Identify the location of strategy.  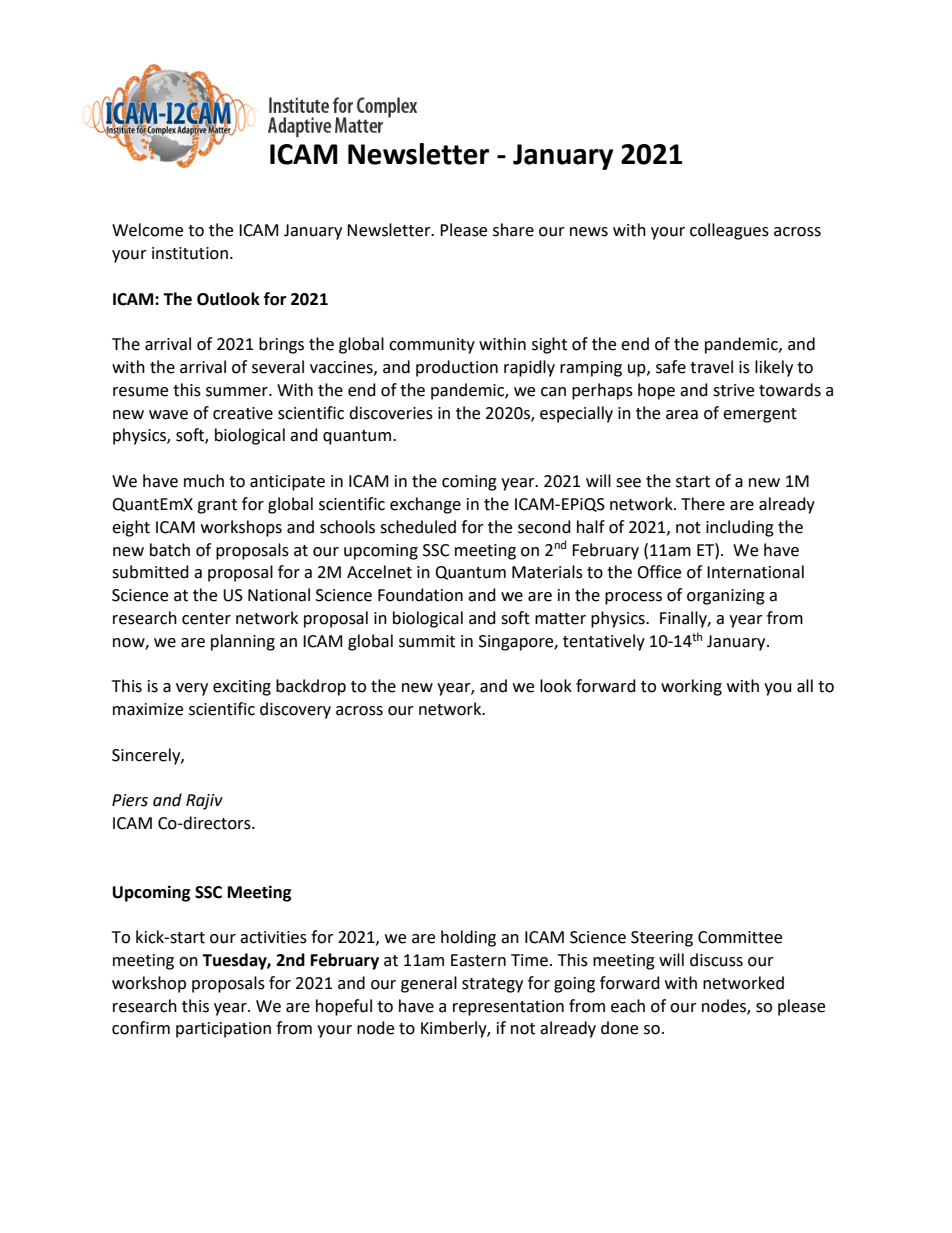
(492, 985).
